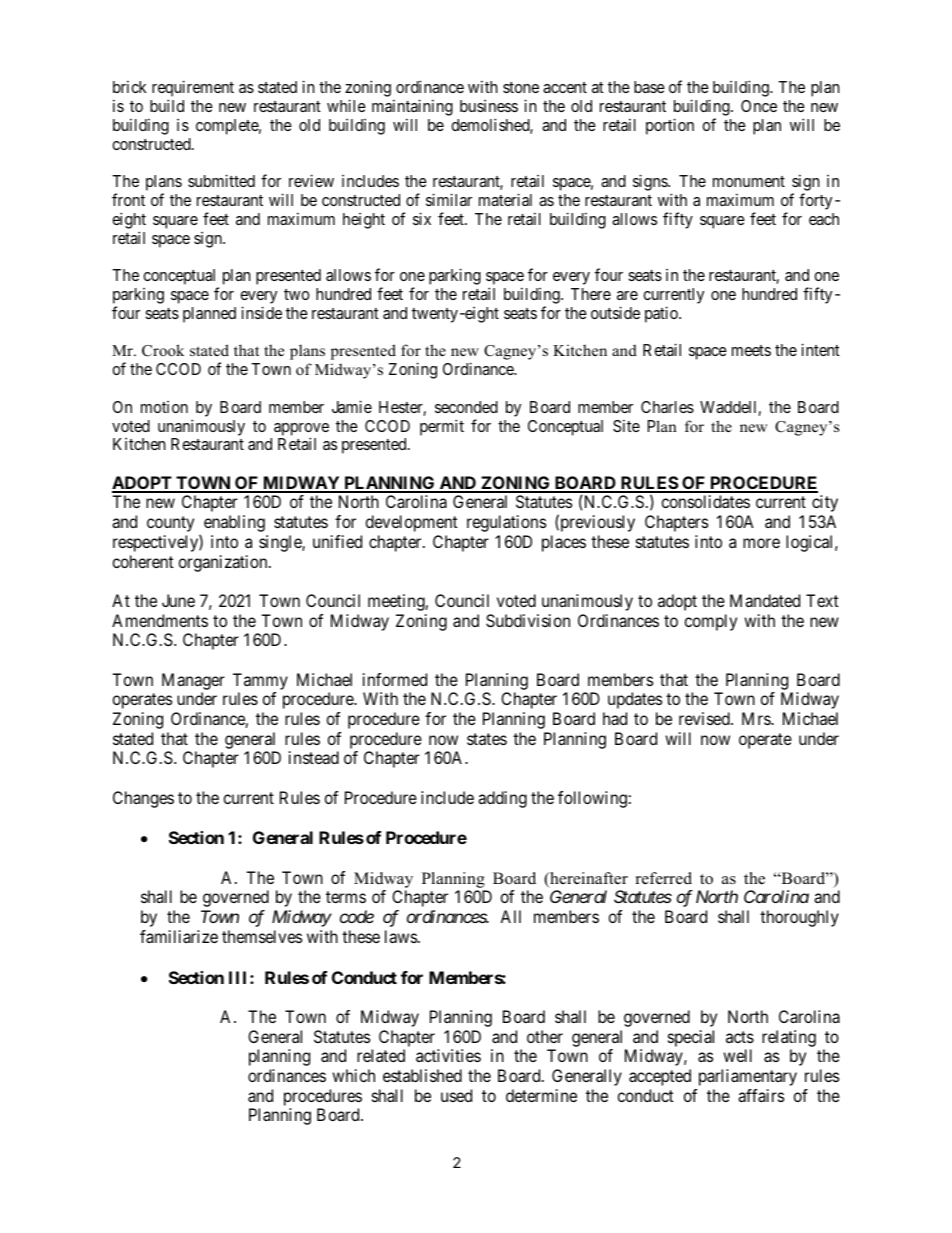 The height and width of the screenshot is (1233, 952). I want to click on states, so click(487, 739).
